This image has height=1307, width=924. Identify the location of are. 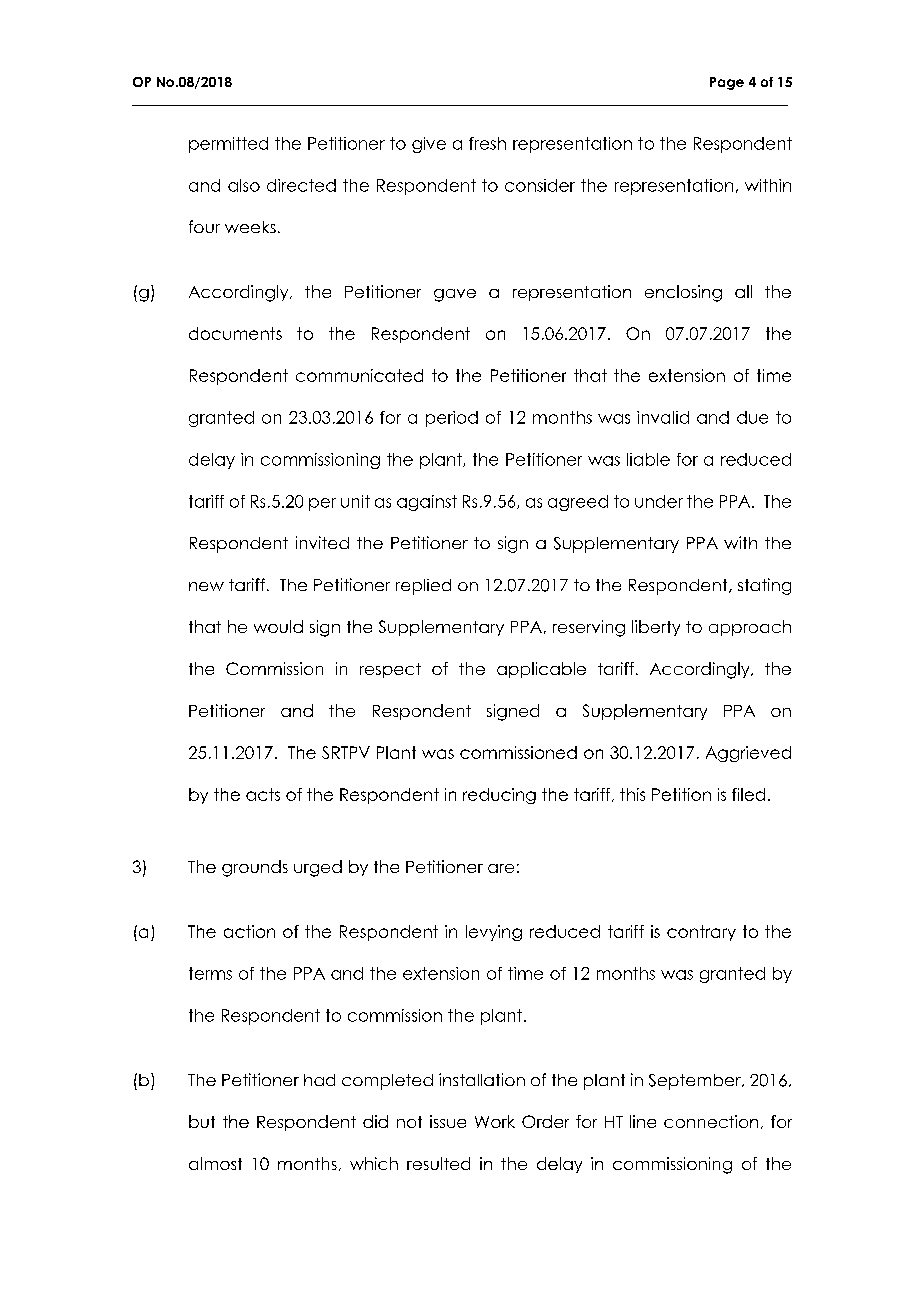
(501, 868).
